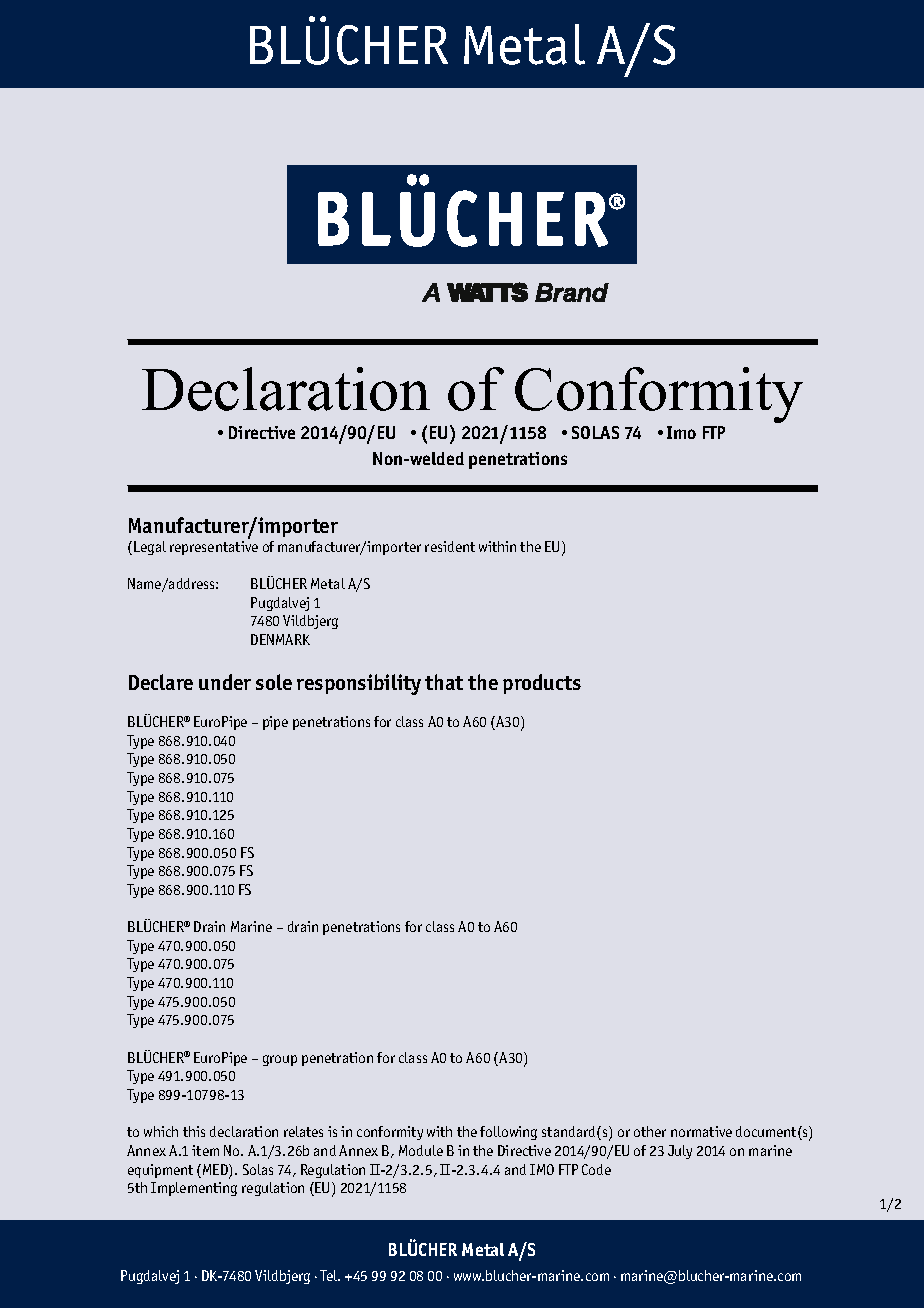 The image size is (924, 1308). Describe the element at coordinates (650, 1131) in the screenshot. I see `other` at that location.
